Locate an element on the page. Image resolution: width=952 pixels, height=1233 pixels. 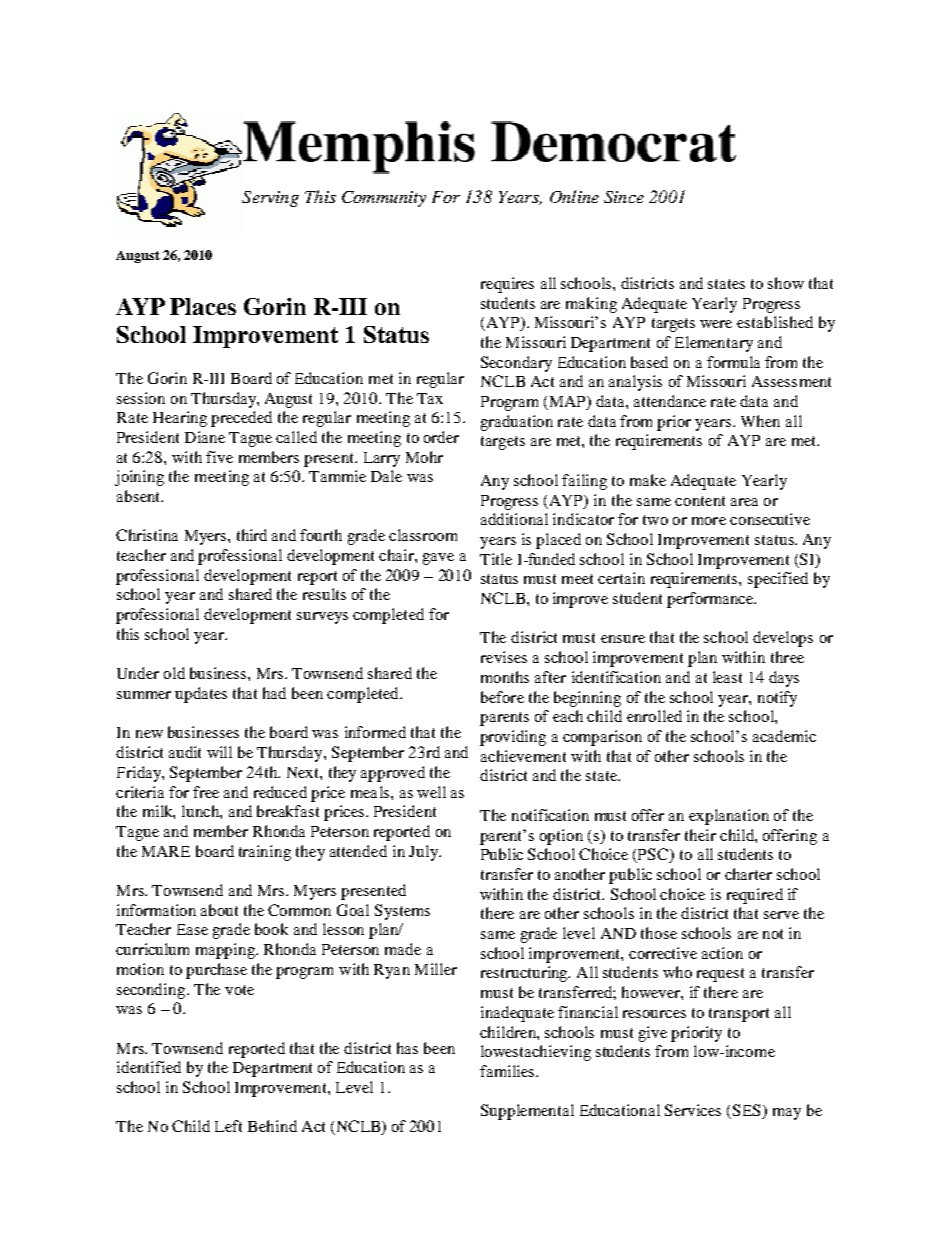
free is located at coordinates (206, 792).
